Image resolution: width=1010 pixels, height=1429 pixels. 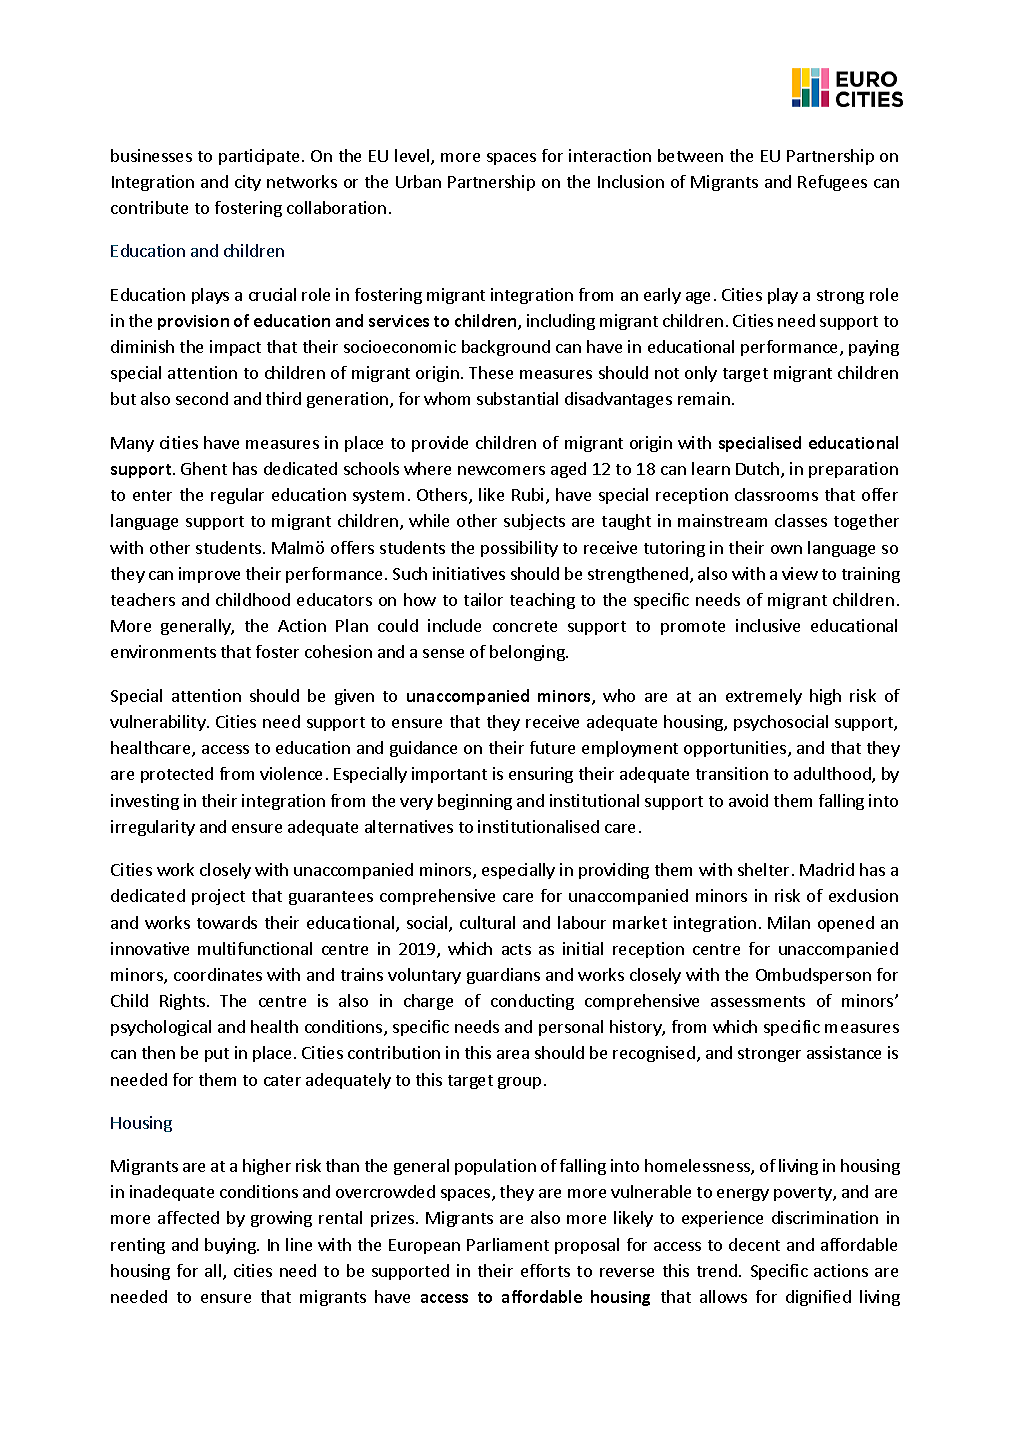 What do you see at coordinates (552, 747) in the screenshot?
I see `future` at bounding box center [552, 747].
